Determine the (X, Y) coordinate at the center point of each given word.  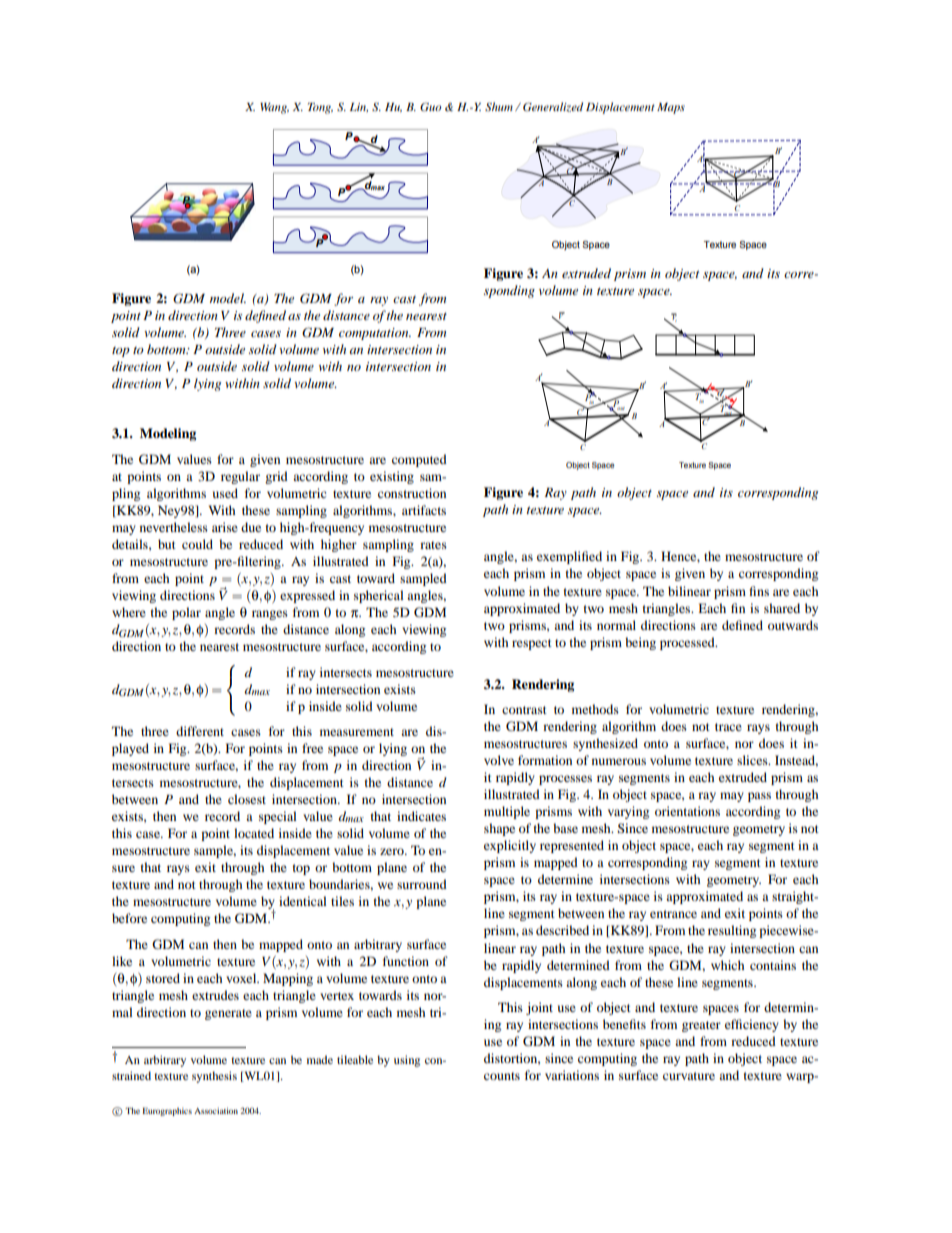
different (200, 731)
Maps (671, 108)
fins (759, 591)
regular (240, 477)
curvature (689, 1076)
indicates (421, 816)
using (407, 1061)
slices (753, 760)
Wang (274, 108)
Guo (431, 107)
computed (419, 460)
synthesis (214, 1077)
